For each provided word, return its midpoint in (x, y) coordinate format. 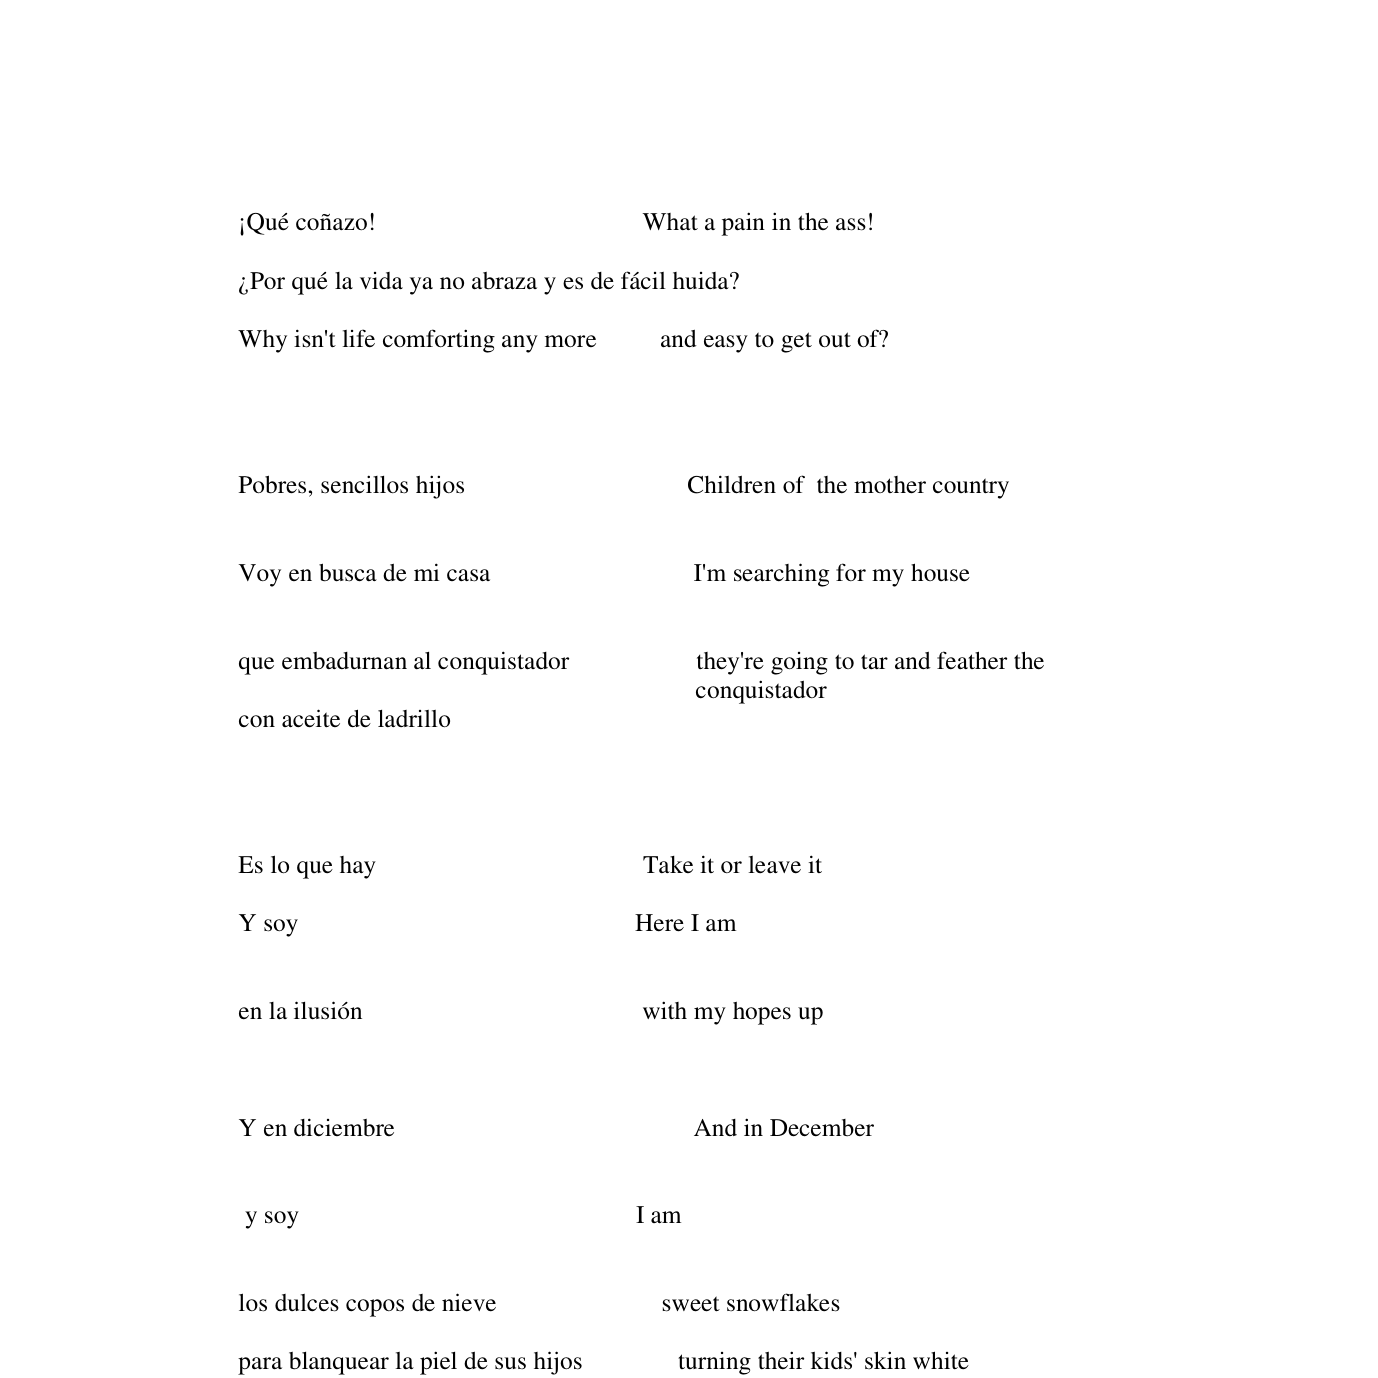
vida (381, 280)
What (670, 221)
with (665, 1010)
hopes (762, 1013)
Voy (260, 575)
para (260, 1366)
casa (468, 575)
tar (874, 661)
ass (851, 224)
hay (358, 867)
